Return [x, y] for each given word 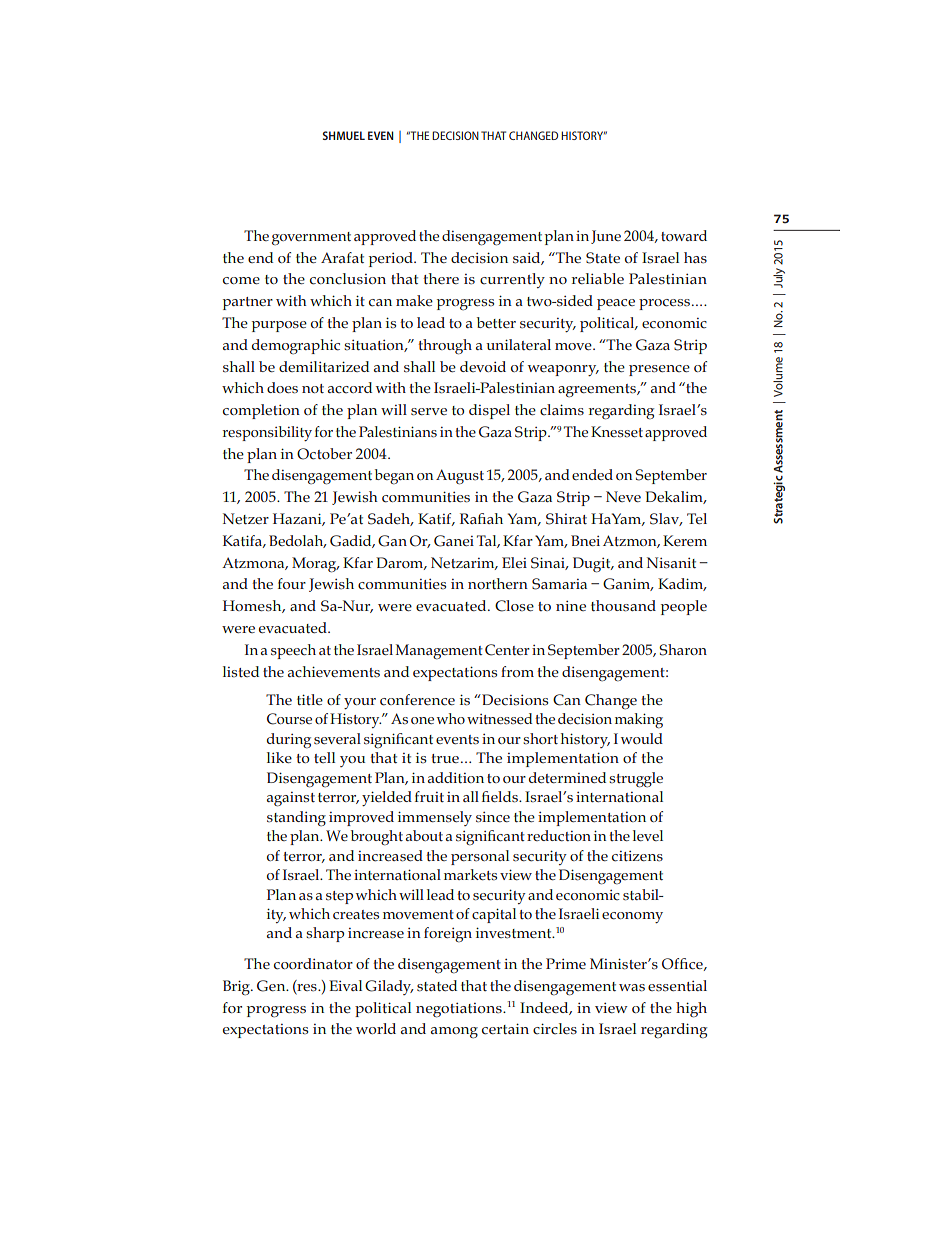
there [441, 278]
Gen [272, 986]
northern [498, 584]
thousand [623, 606]
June [606, 237]
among [454, 1033]
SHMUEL [344, 135]
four [292, 583]
